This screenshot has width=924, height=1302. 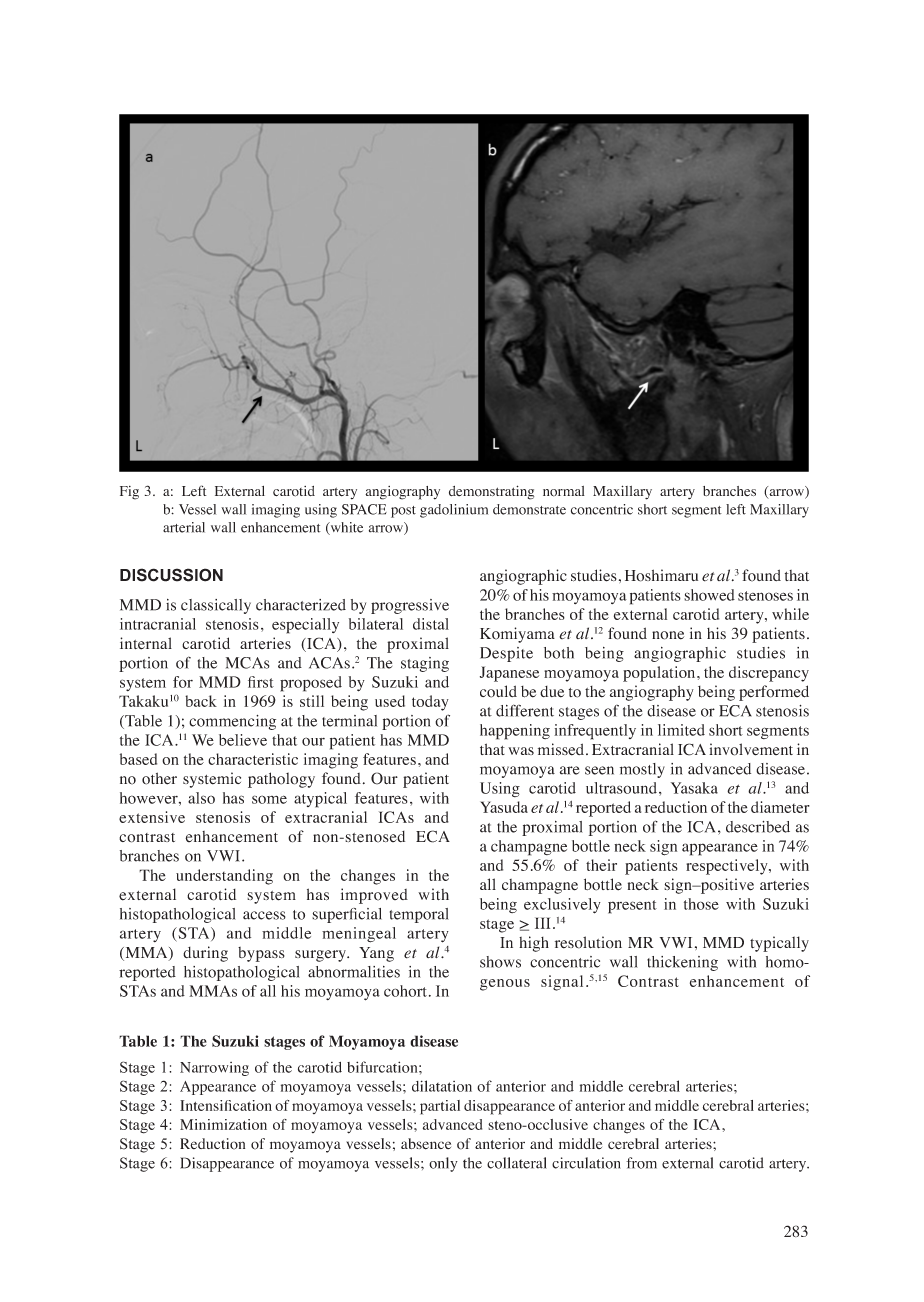 What do you see at coordinates (709, 595) in the screenshot?
I see `showed` at bounding box center [709, 595].
